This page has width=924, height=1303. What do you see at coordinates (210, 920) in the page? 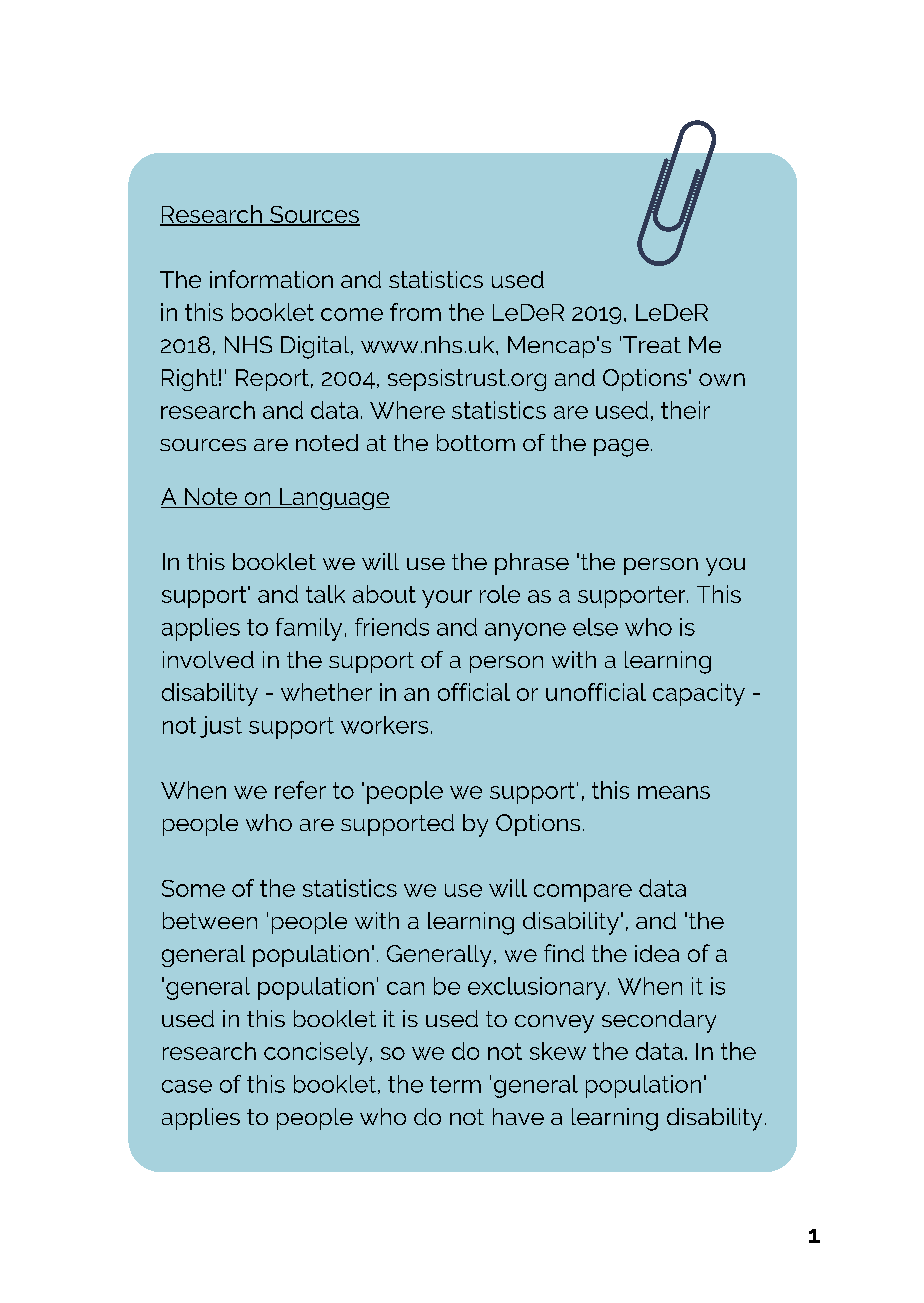
I see `between` at bounding box center [210, 920].
